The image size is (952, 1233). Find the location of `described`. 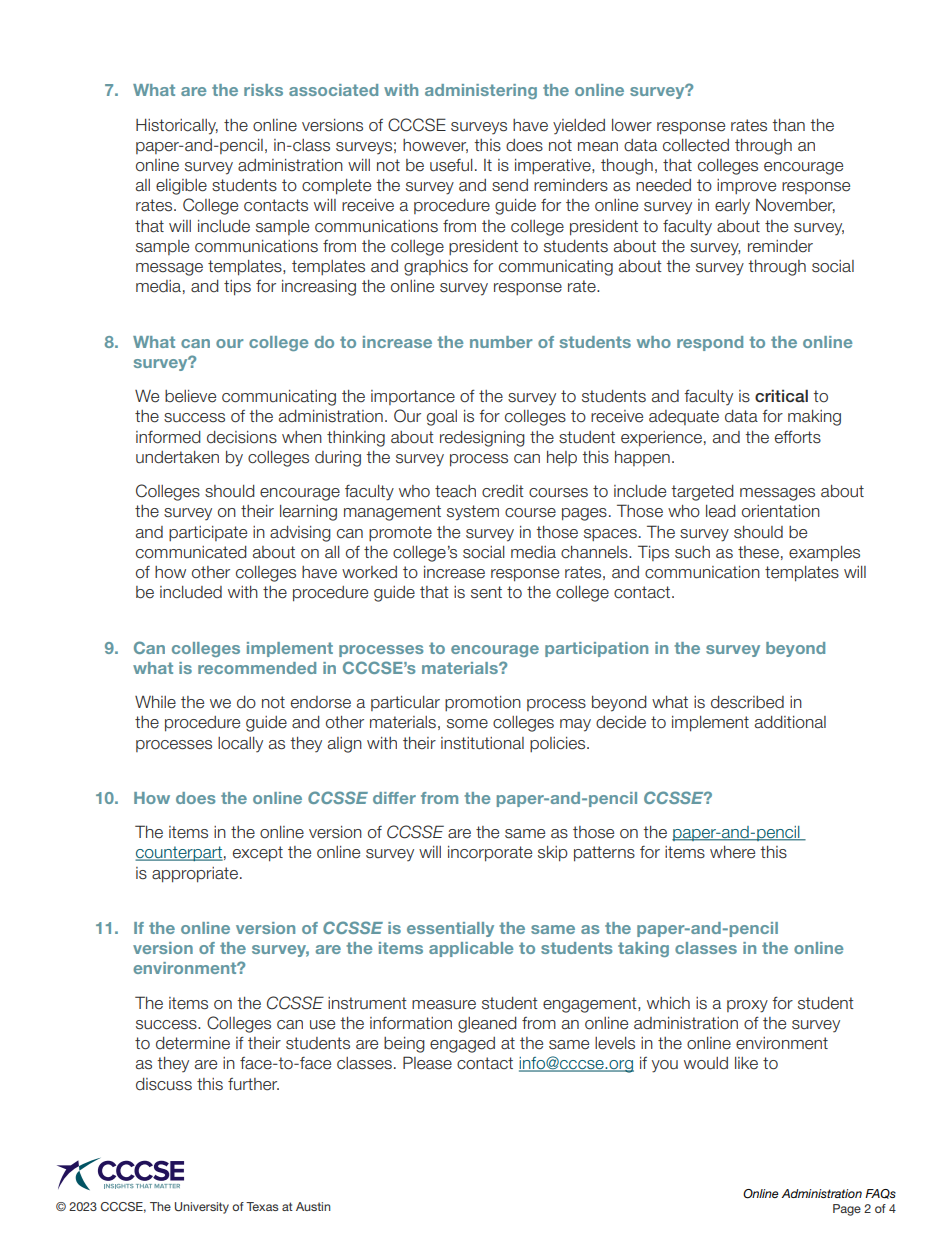

described is located at coordinates (747, 702).
